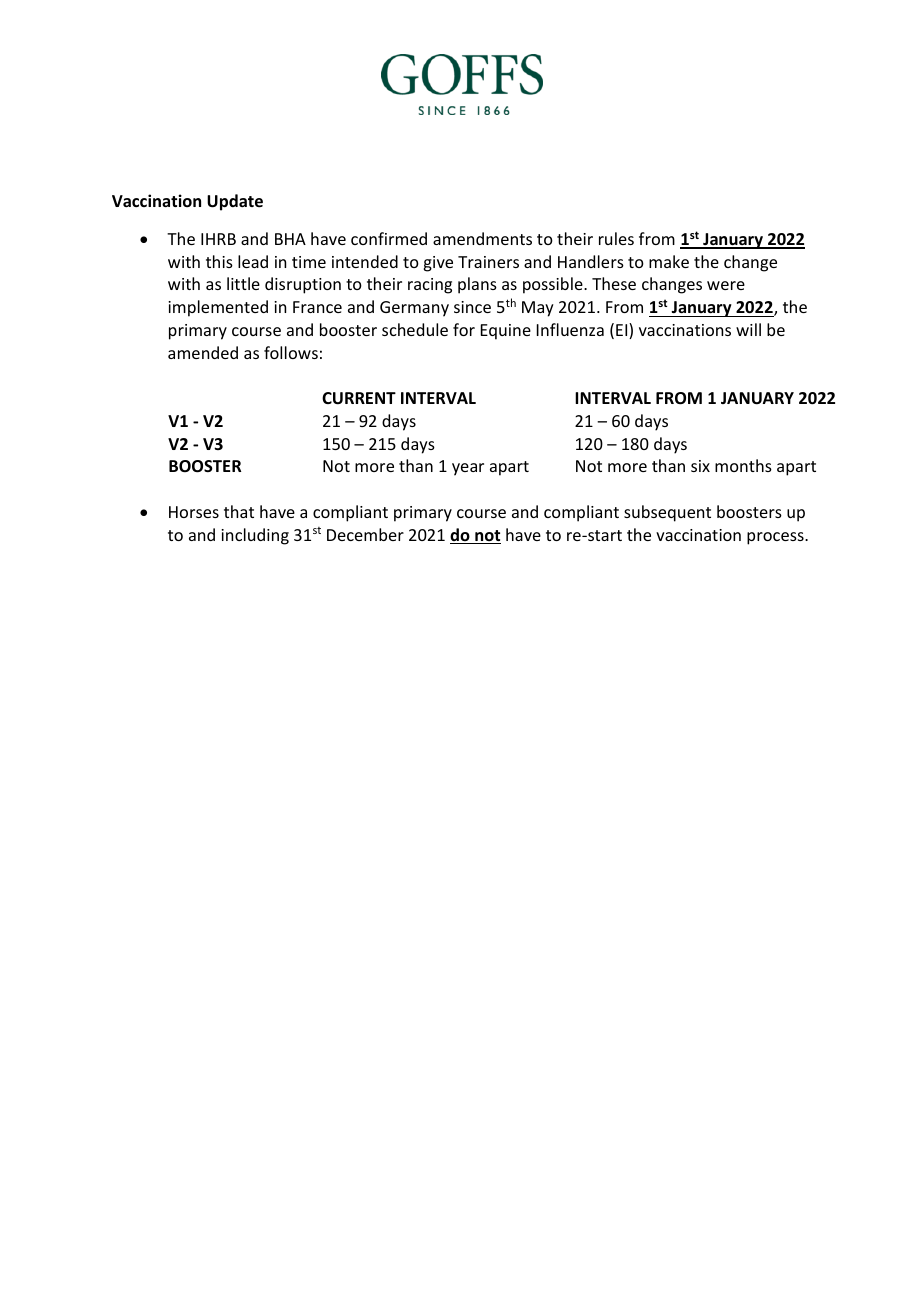 This document has width=924, height=1308. What do you see at coordinates (700, 466) in the document?
I see `six` at bounding box center [700, 466].
